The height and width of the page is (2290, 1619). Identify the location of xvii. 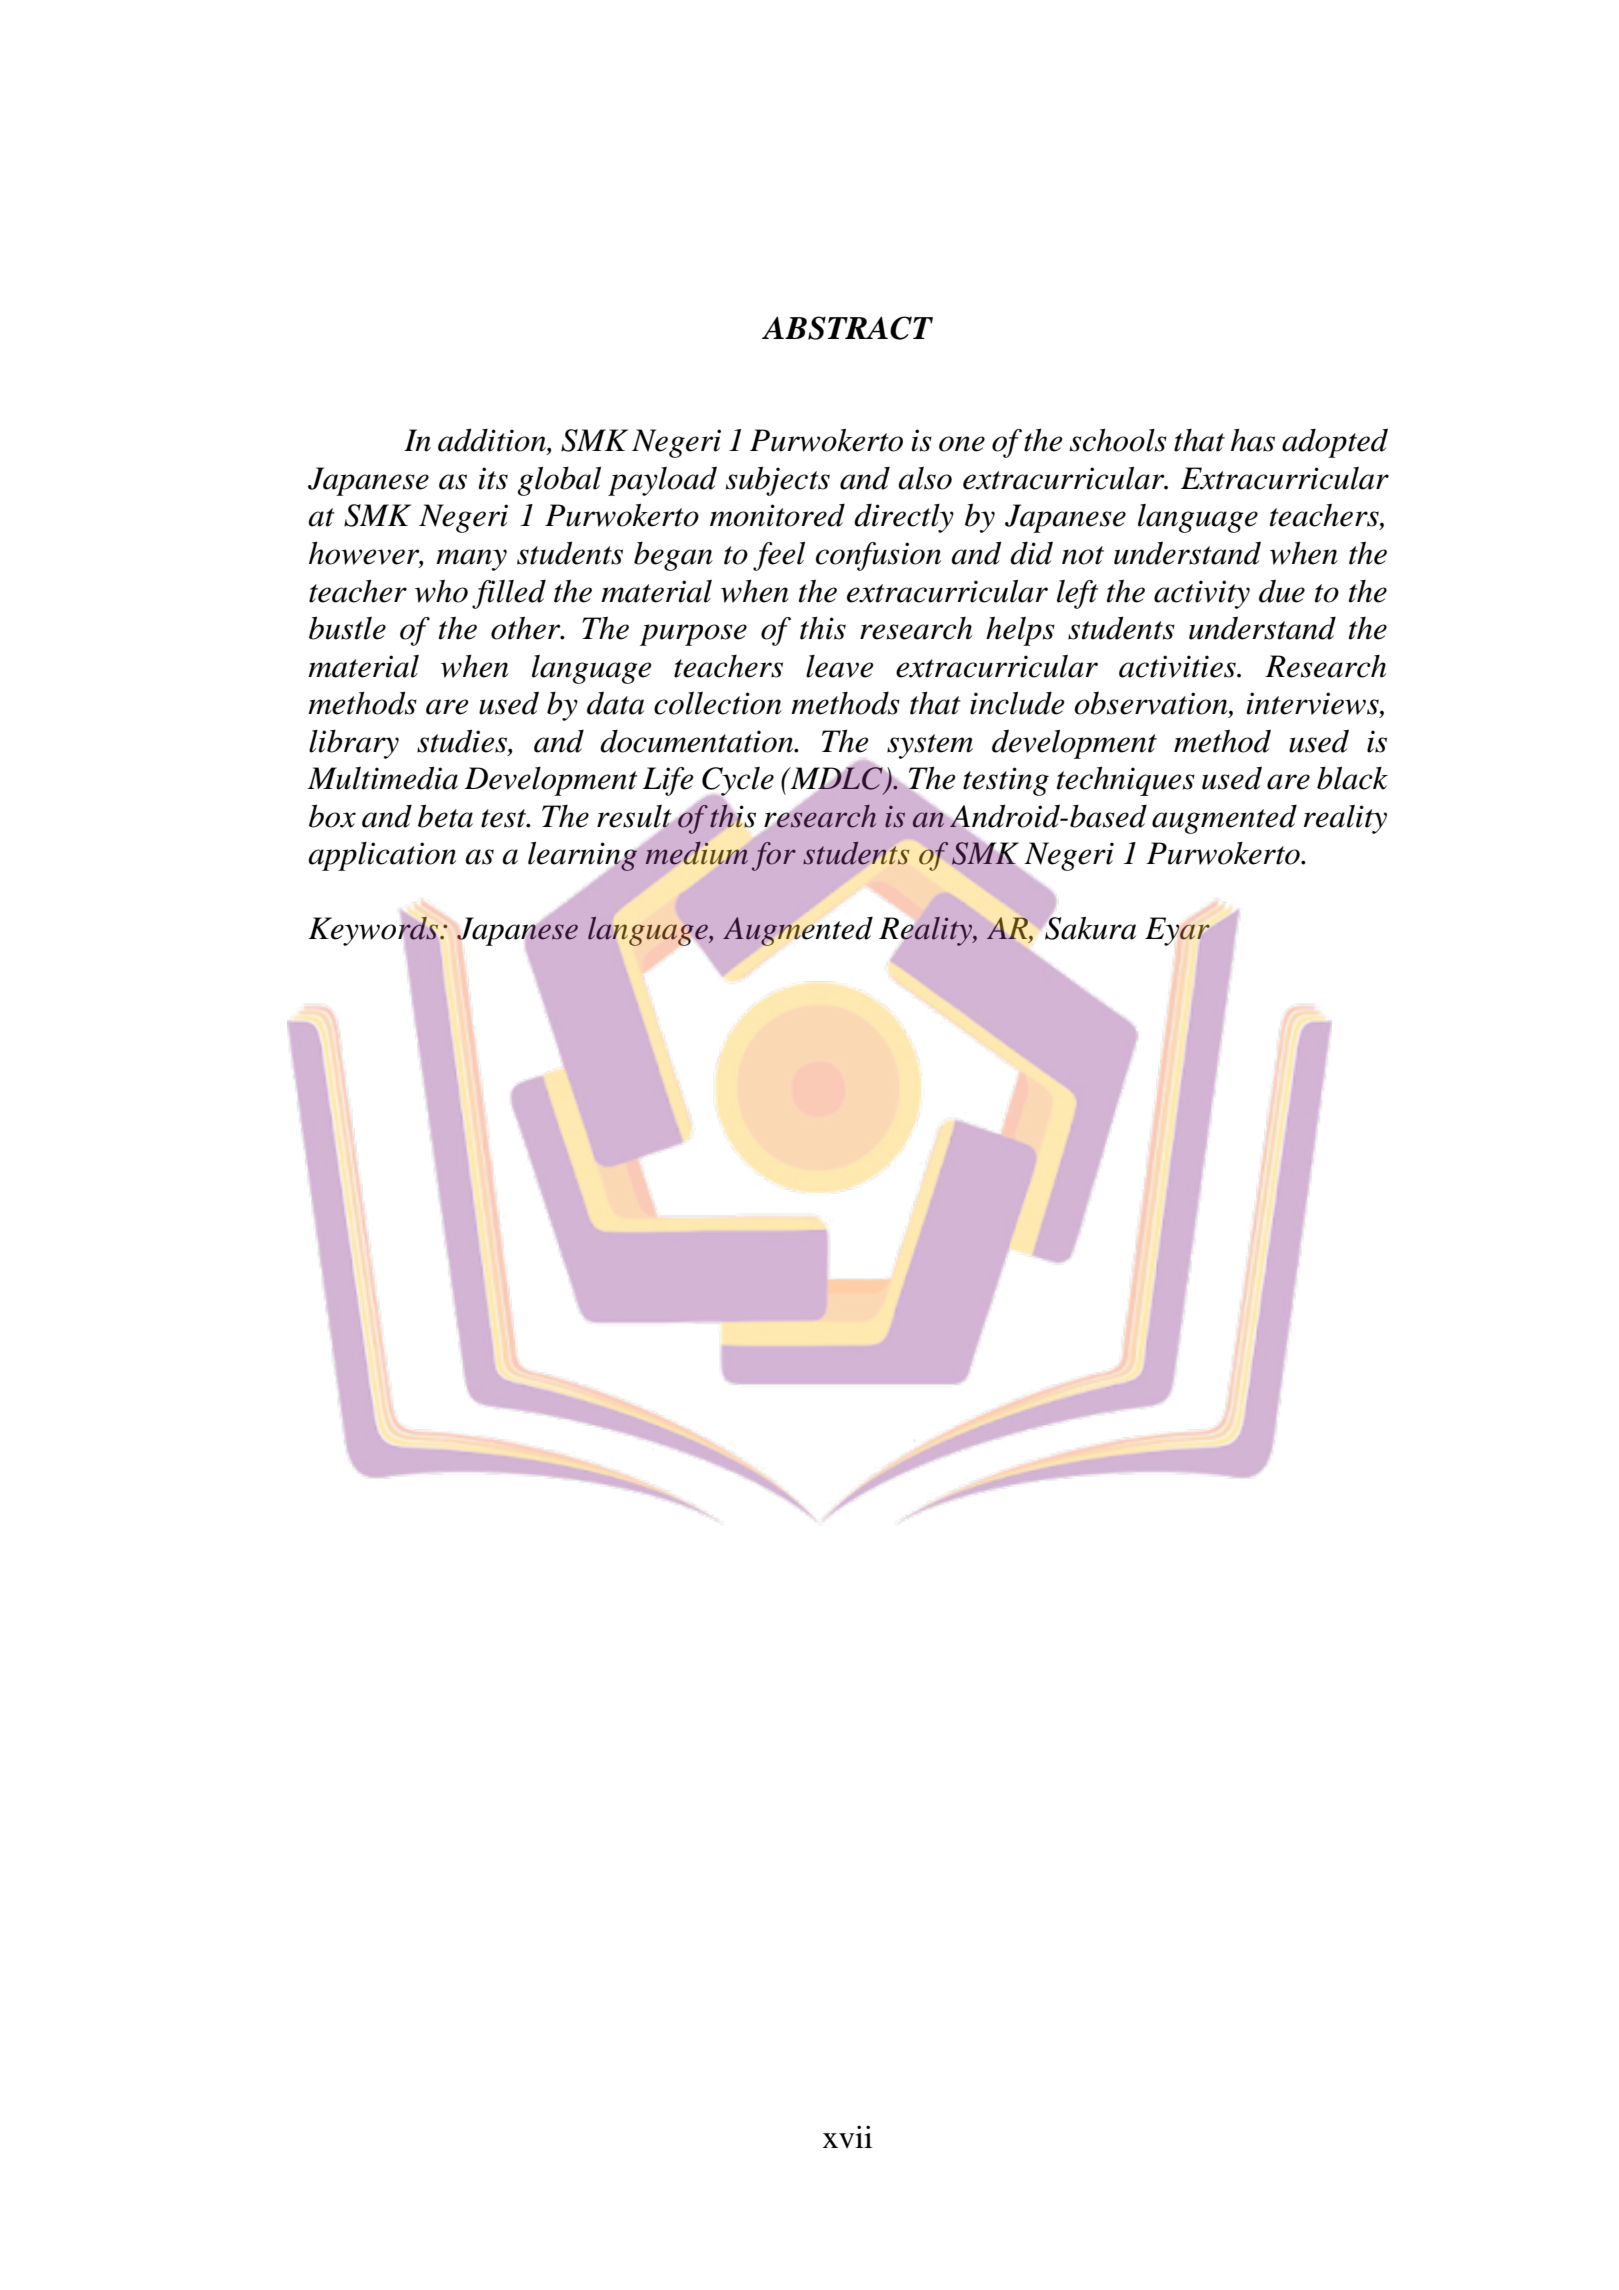
(847, 2136).
